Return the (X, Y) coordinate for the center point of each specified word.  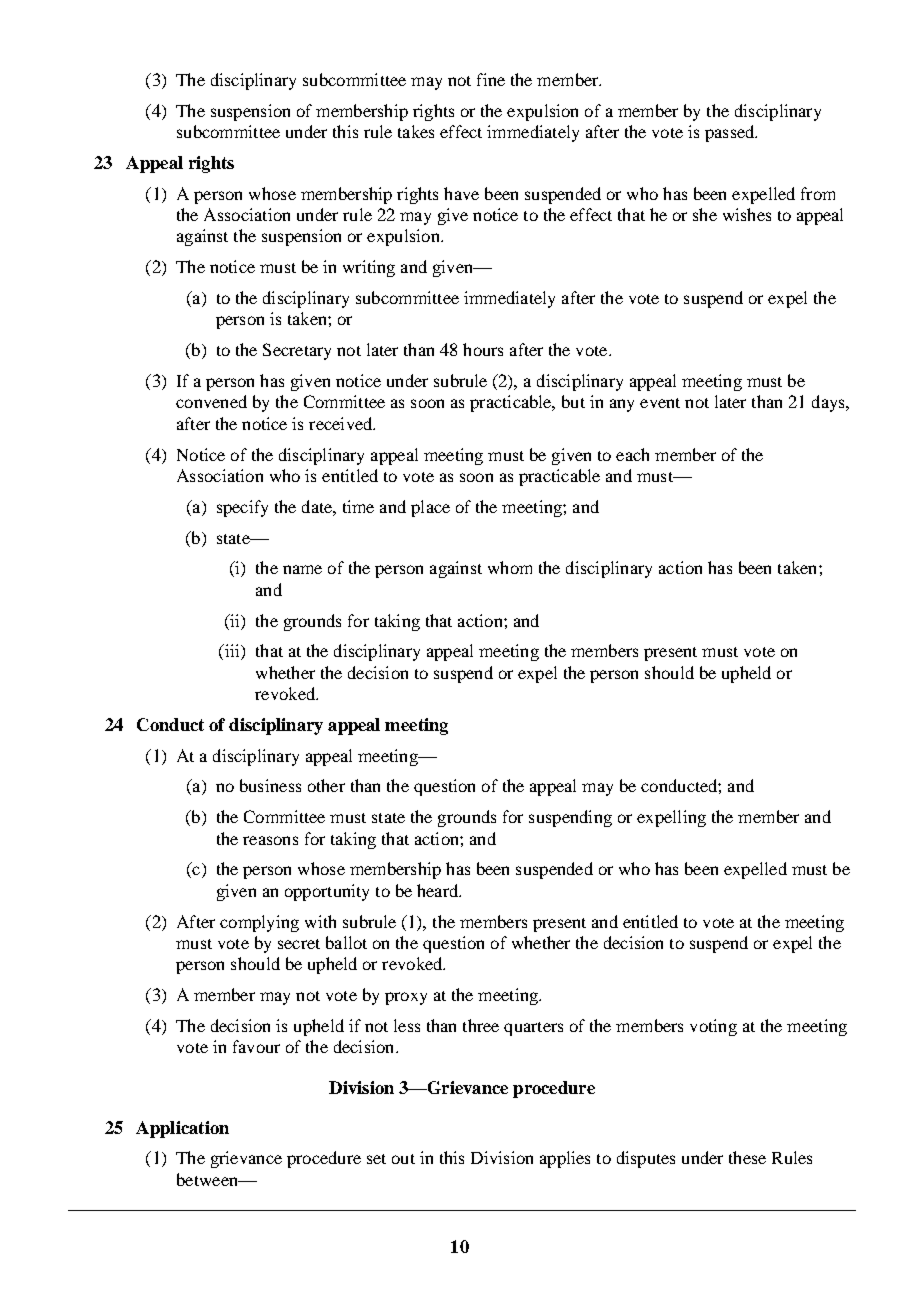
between (208, 1179)
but (573, 401)
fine (491, 79)
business (270, 785)
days (829, 403)
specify (242, 508)
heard (438, 890)
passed (731, 133)
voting (713, 1027)
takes (416, 131)
